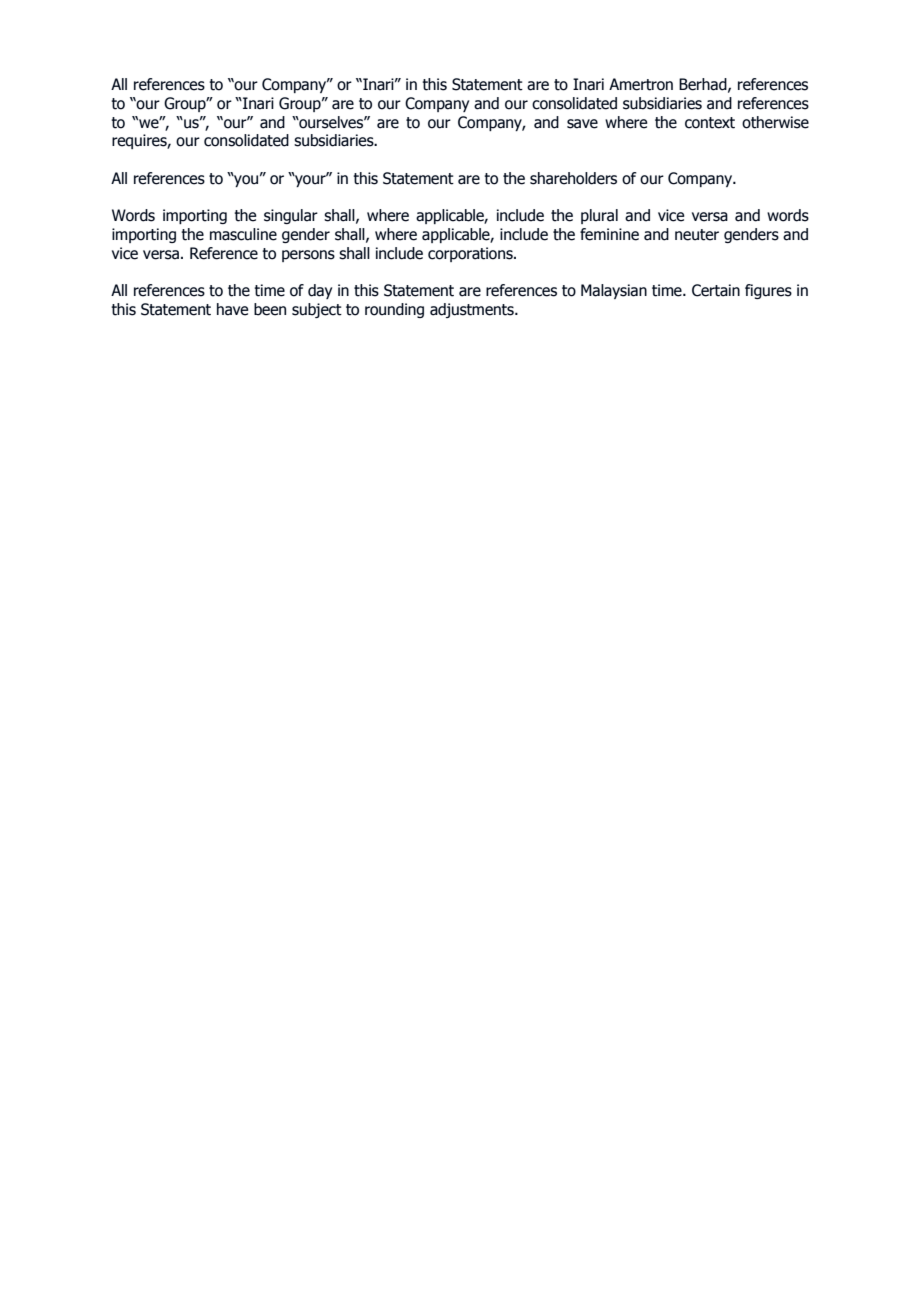 The width and height of the screenshot is (924, 1308). Describe the element at coordinates (573, 178) in the screenshot. I see `shareholders` at that location.
